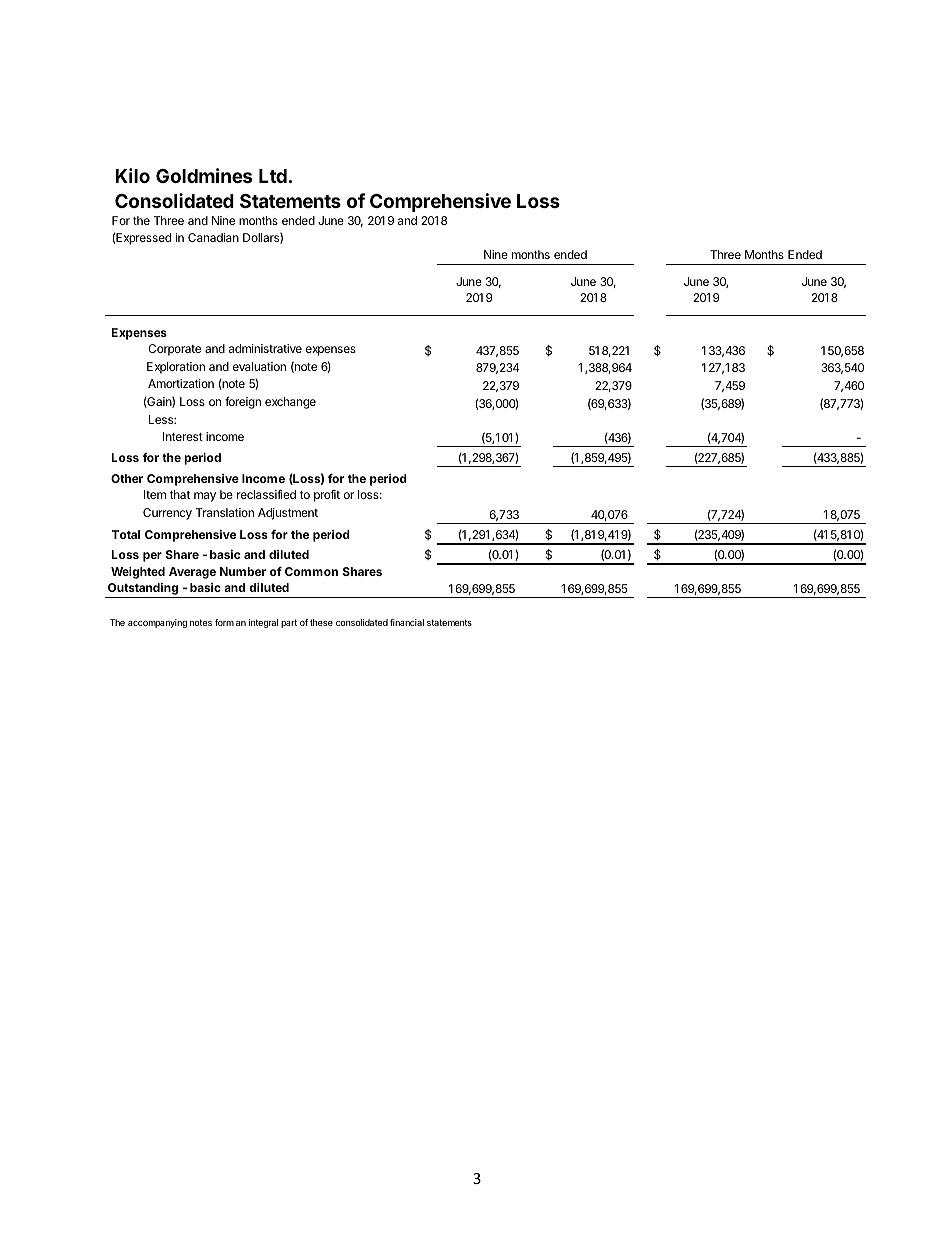  Describe the element at coordinates (213, 237) in the image. I see `Canadian` at that location.
